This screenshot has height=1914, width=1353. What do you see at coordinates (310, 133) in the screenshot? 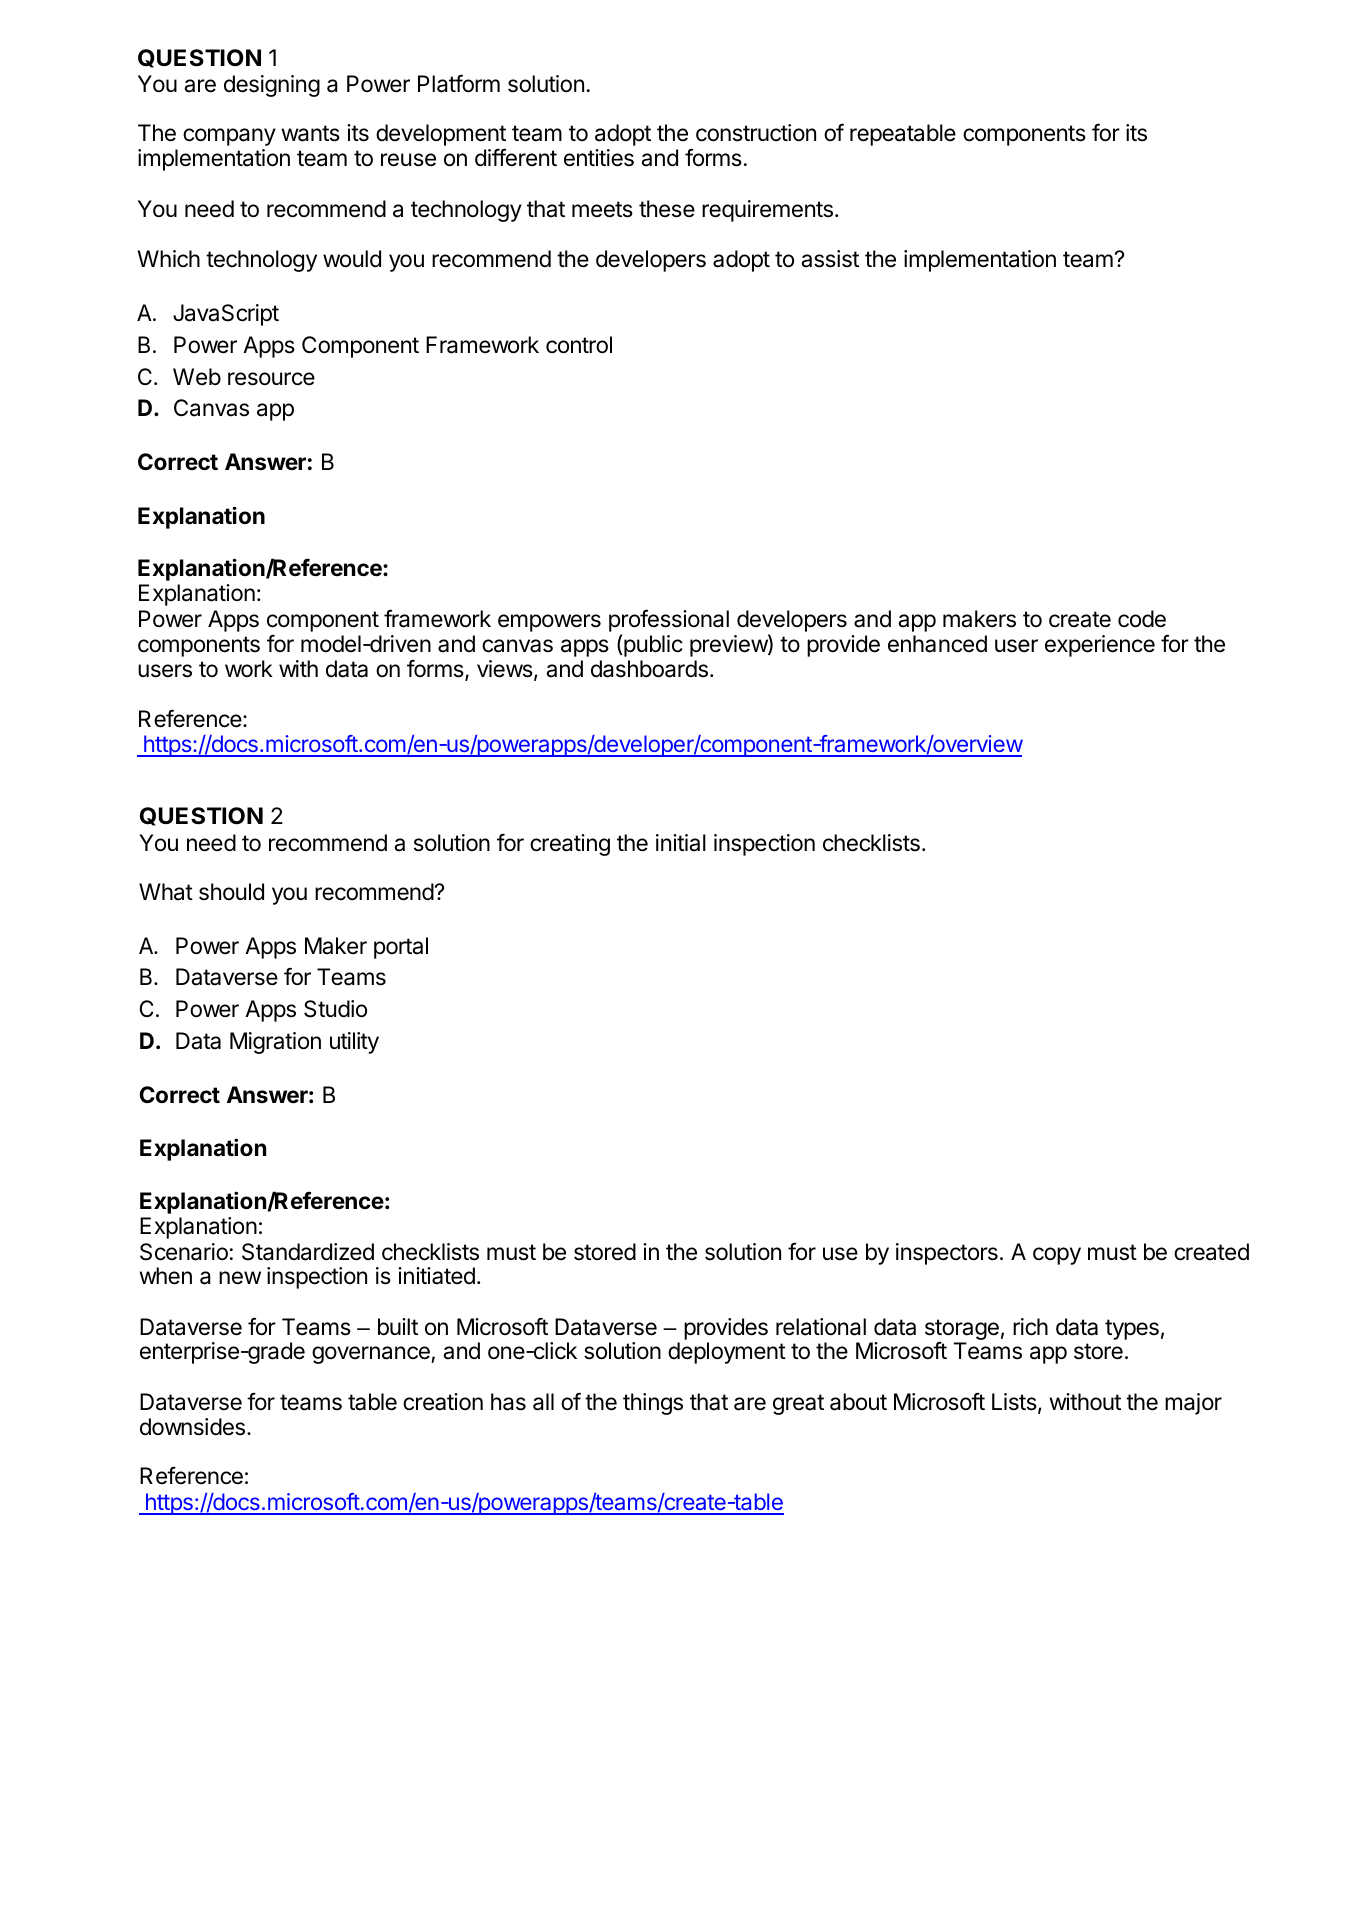
I see `wants` at bounding box center [310, 133].
